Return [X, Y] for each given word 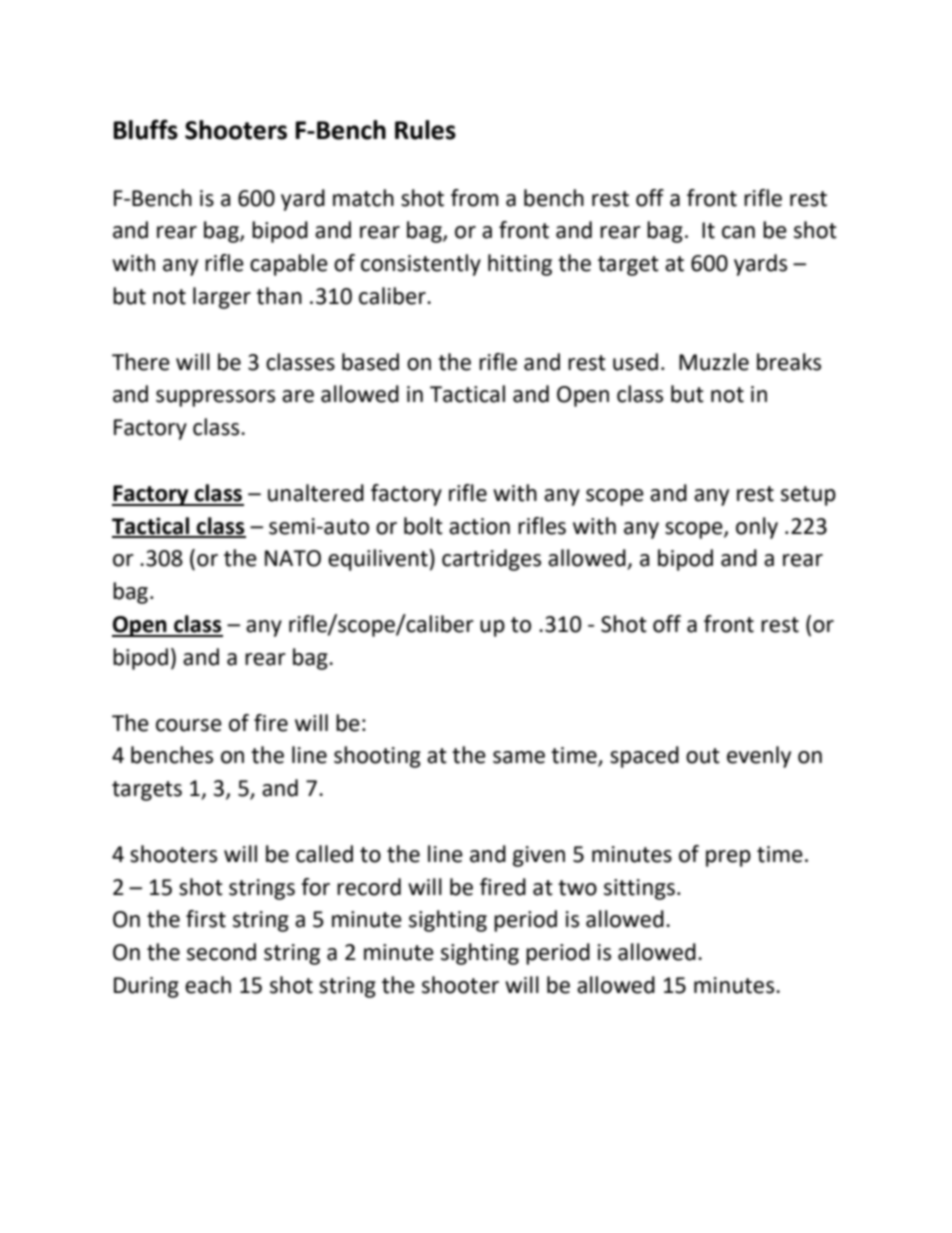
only [757, 528]
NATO [293, 558]
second [221, 952]
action [479, 526]
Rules [425, 130]
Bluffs [145, 129]
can [738, 232]
